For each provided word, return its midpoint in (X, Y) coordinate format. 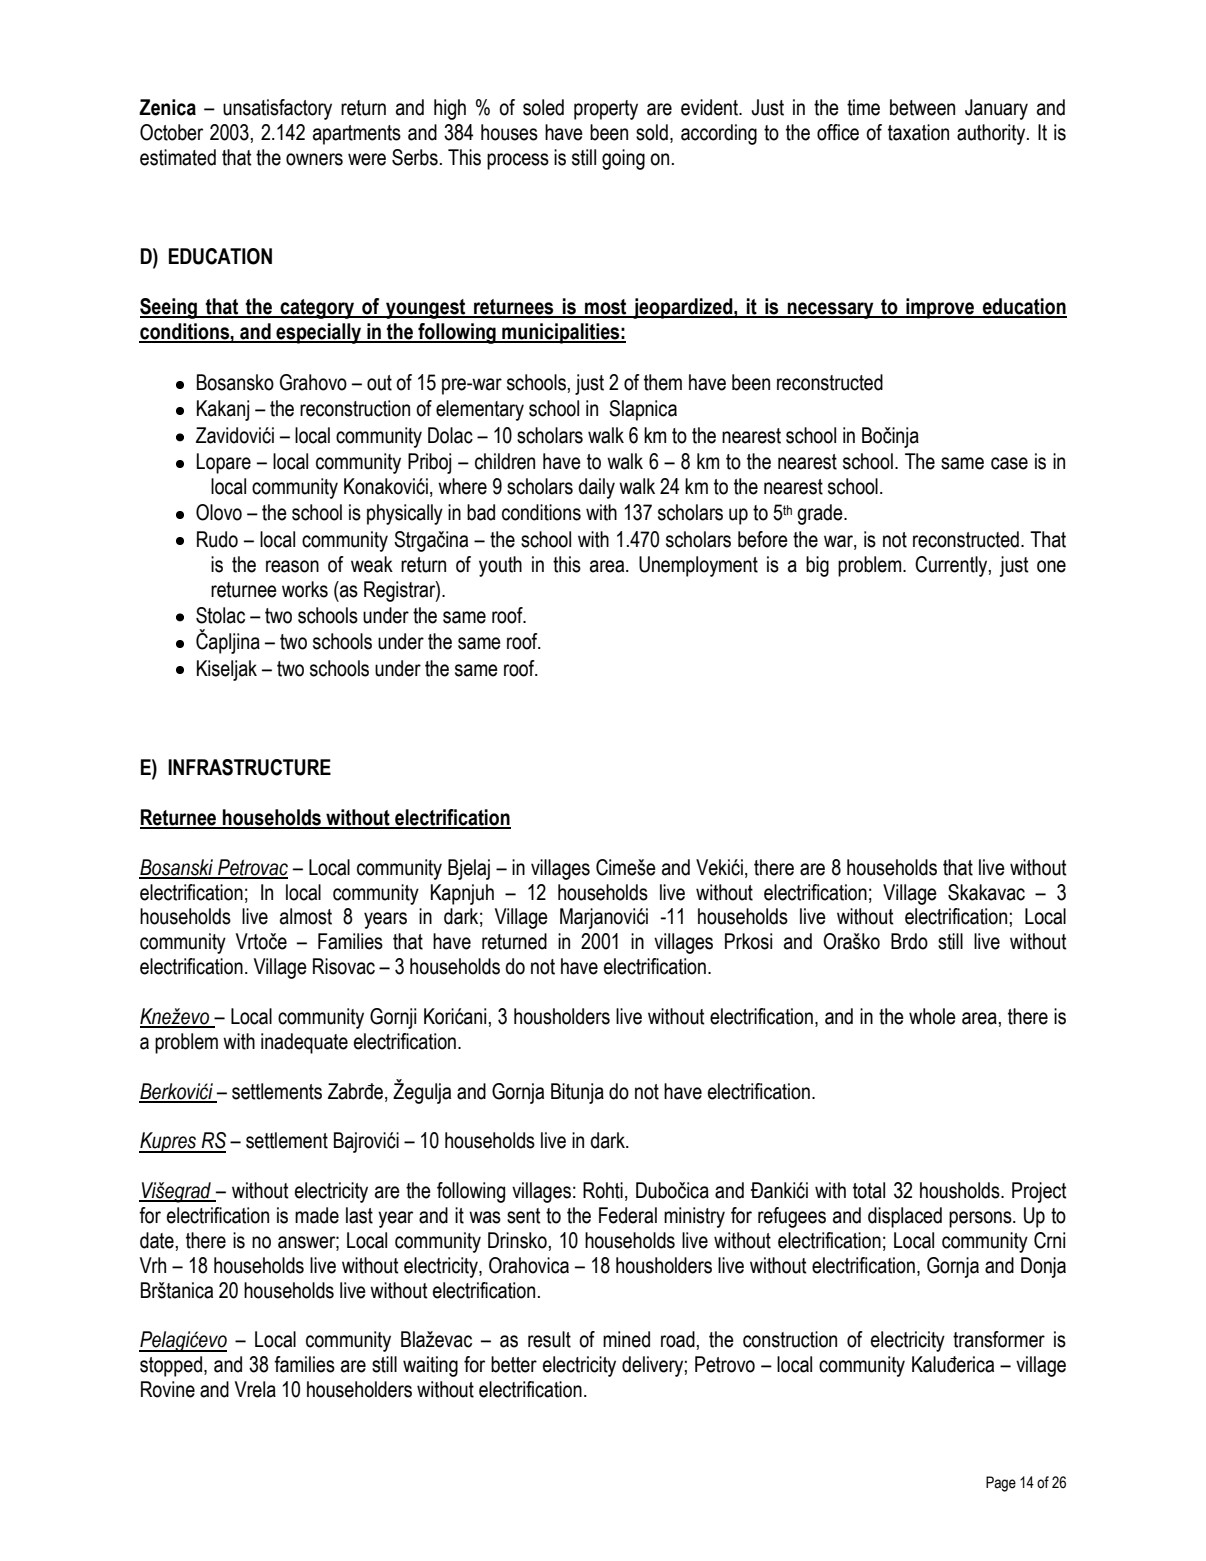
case (1009, 463)
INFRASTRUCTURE (249, 767)
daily (596, 488)
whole (932, 1016)
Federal (628, 1215)
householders (359, 1389)
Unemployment (698, 566)
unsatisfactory (277, 109)
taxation (918, 132)
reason (292, 566)
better (514, 1364)
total (869, 1190)
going (623, 159)
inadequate (304, 1043)
